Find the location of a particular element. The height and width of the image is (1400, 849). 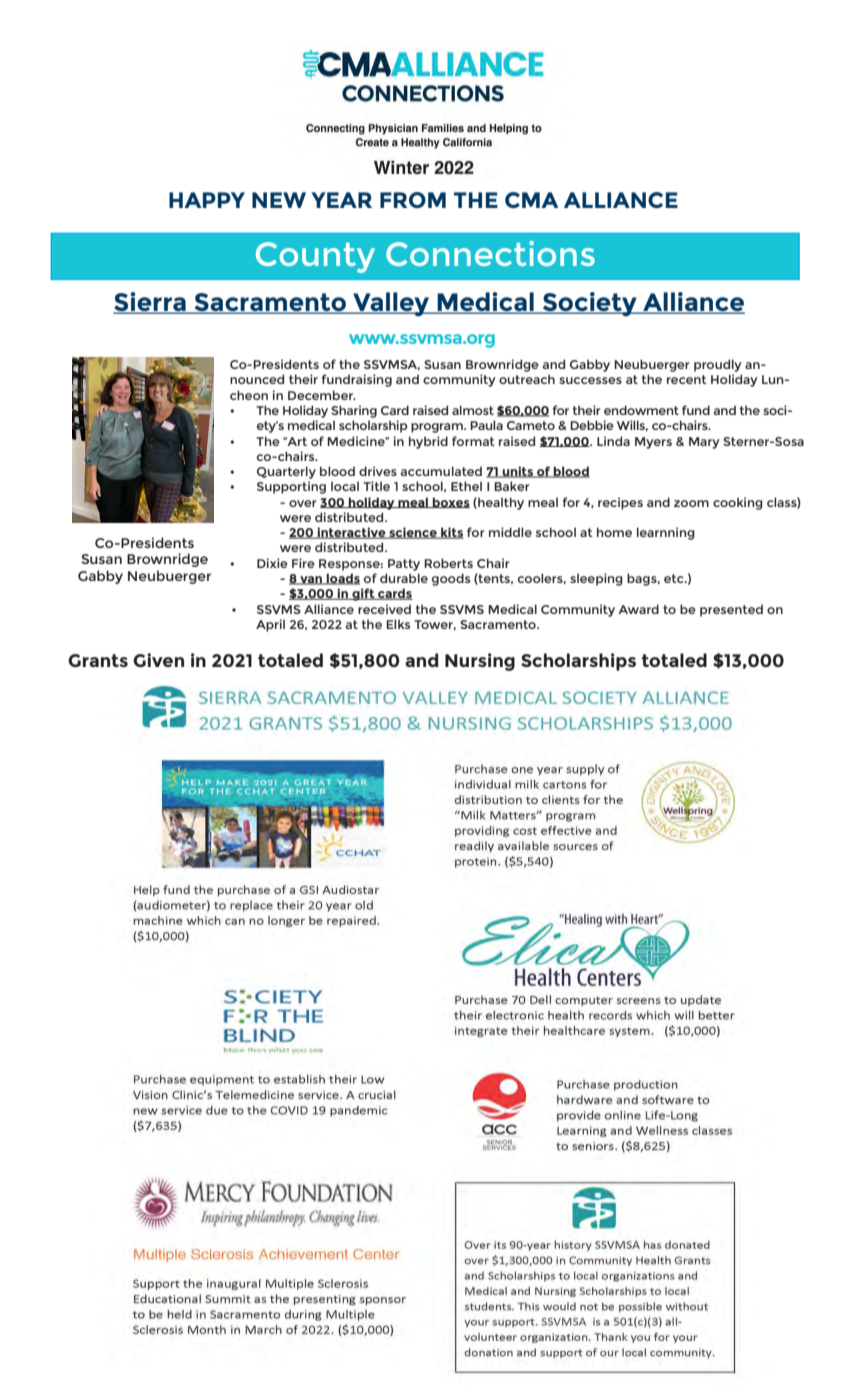

boxes is located at coordinates (450, 502).
